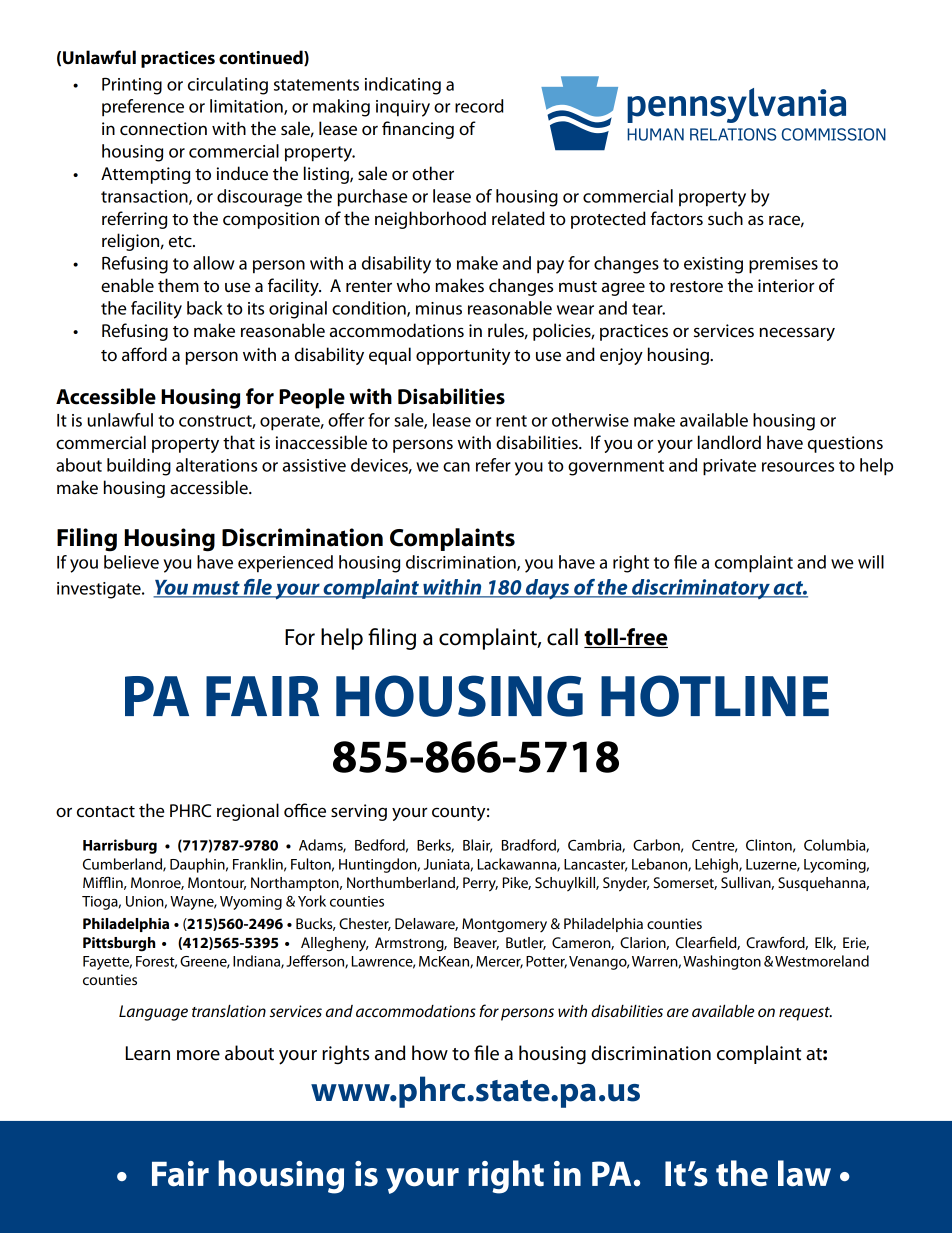  Describe the element at coordinates (178, 285) in the page. I see `them` at that location.
